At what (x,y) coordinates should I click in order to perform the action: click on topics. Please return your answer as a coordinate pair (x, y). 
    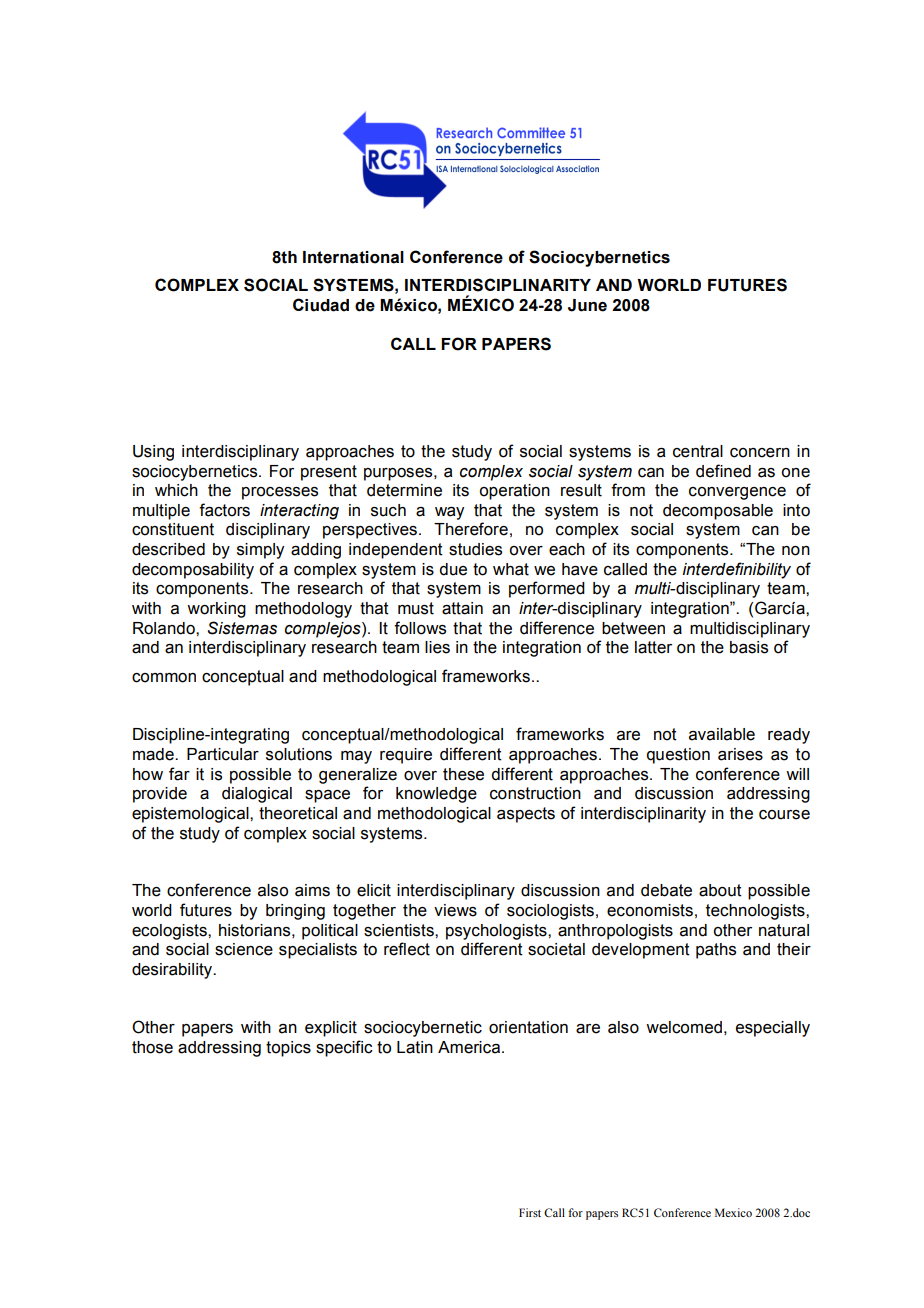
    Looking at the image, I should click on (288, 1049).
